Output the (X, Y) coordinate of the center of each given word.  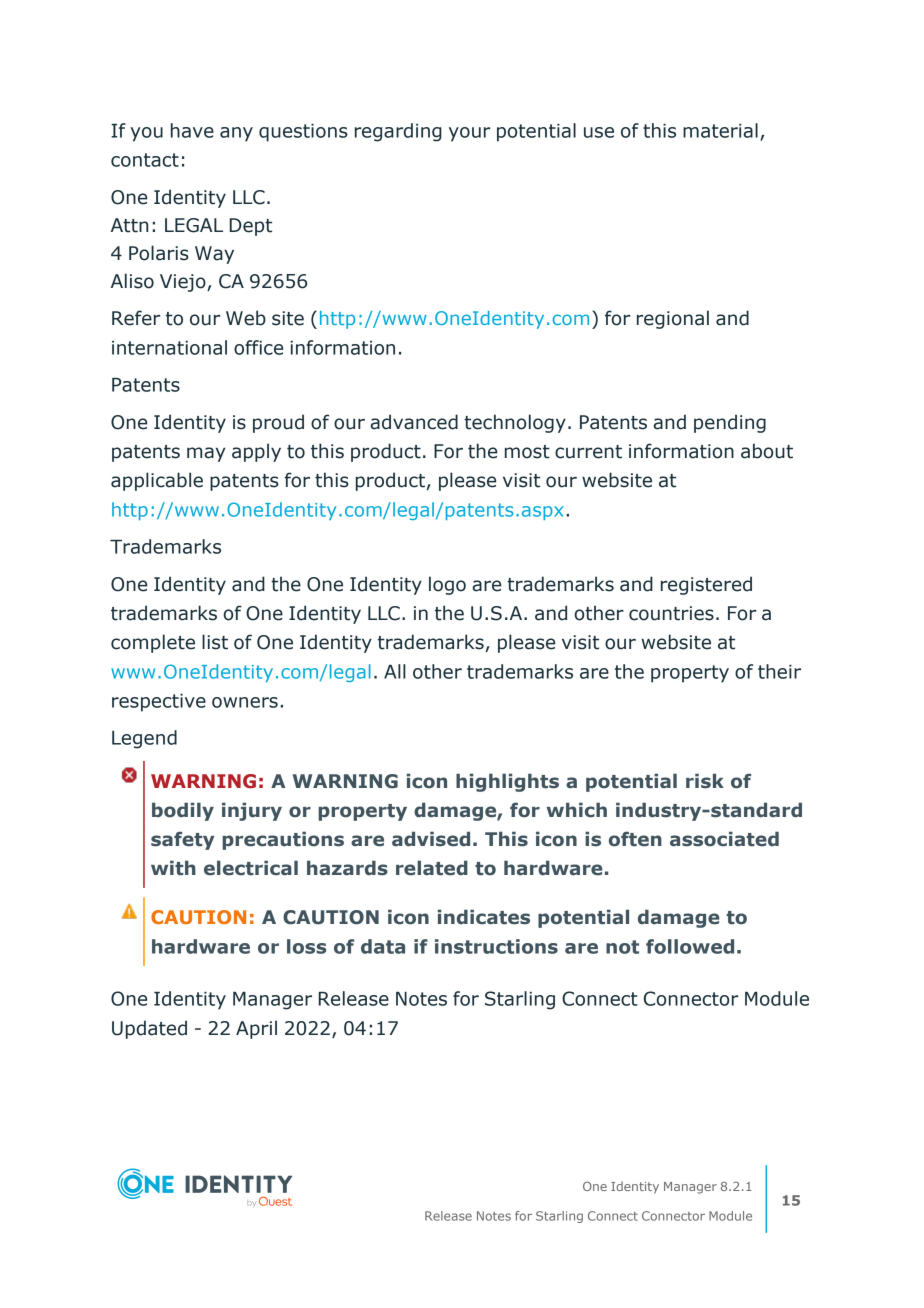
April (256, 1029)
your (469, 134)
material (720, 130)
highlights (507, 782)
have (192, 130)
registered (706, 585)
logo (447, 585)
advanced (414, 422)
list (215, 642)
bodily (183, 811)
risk (705, 781)
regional (673, 319)
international (169, 347)
